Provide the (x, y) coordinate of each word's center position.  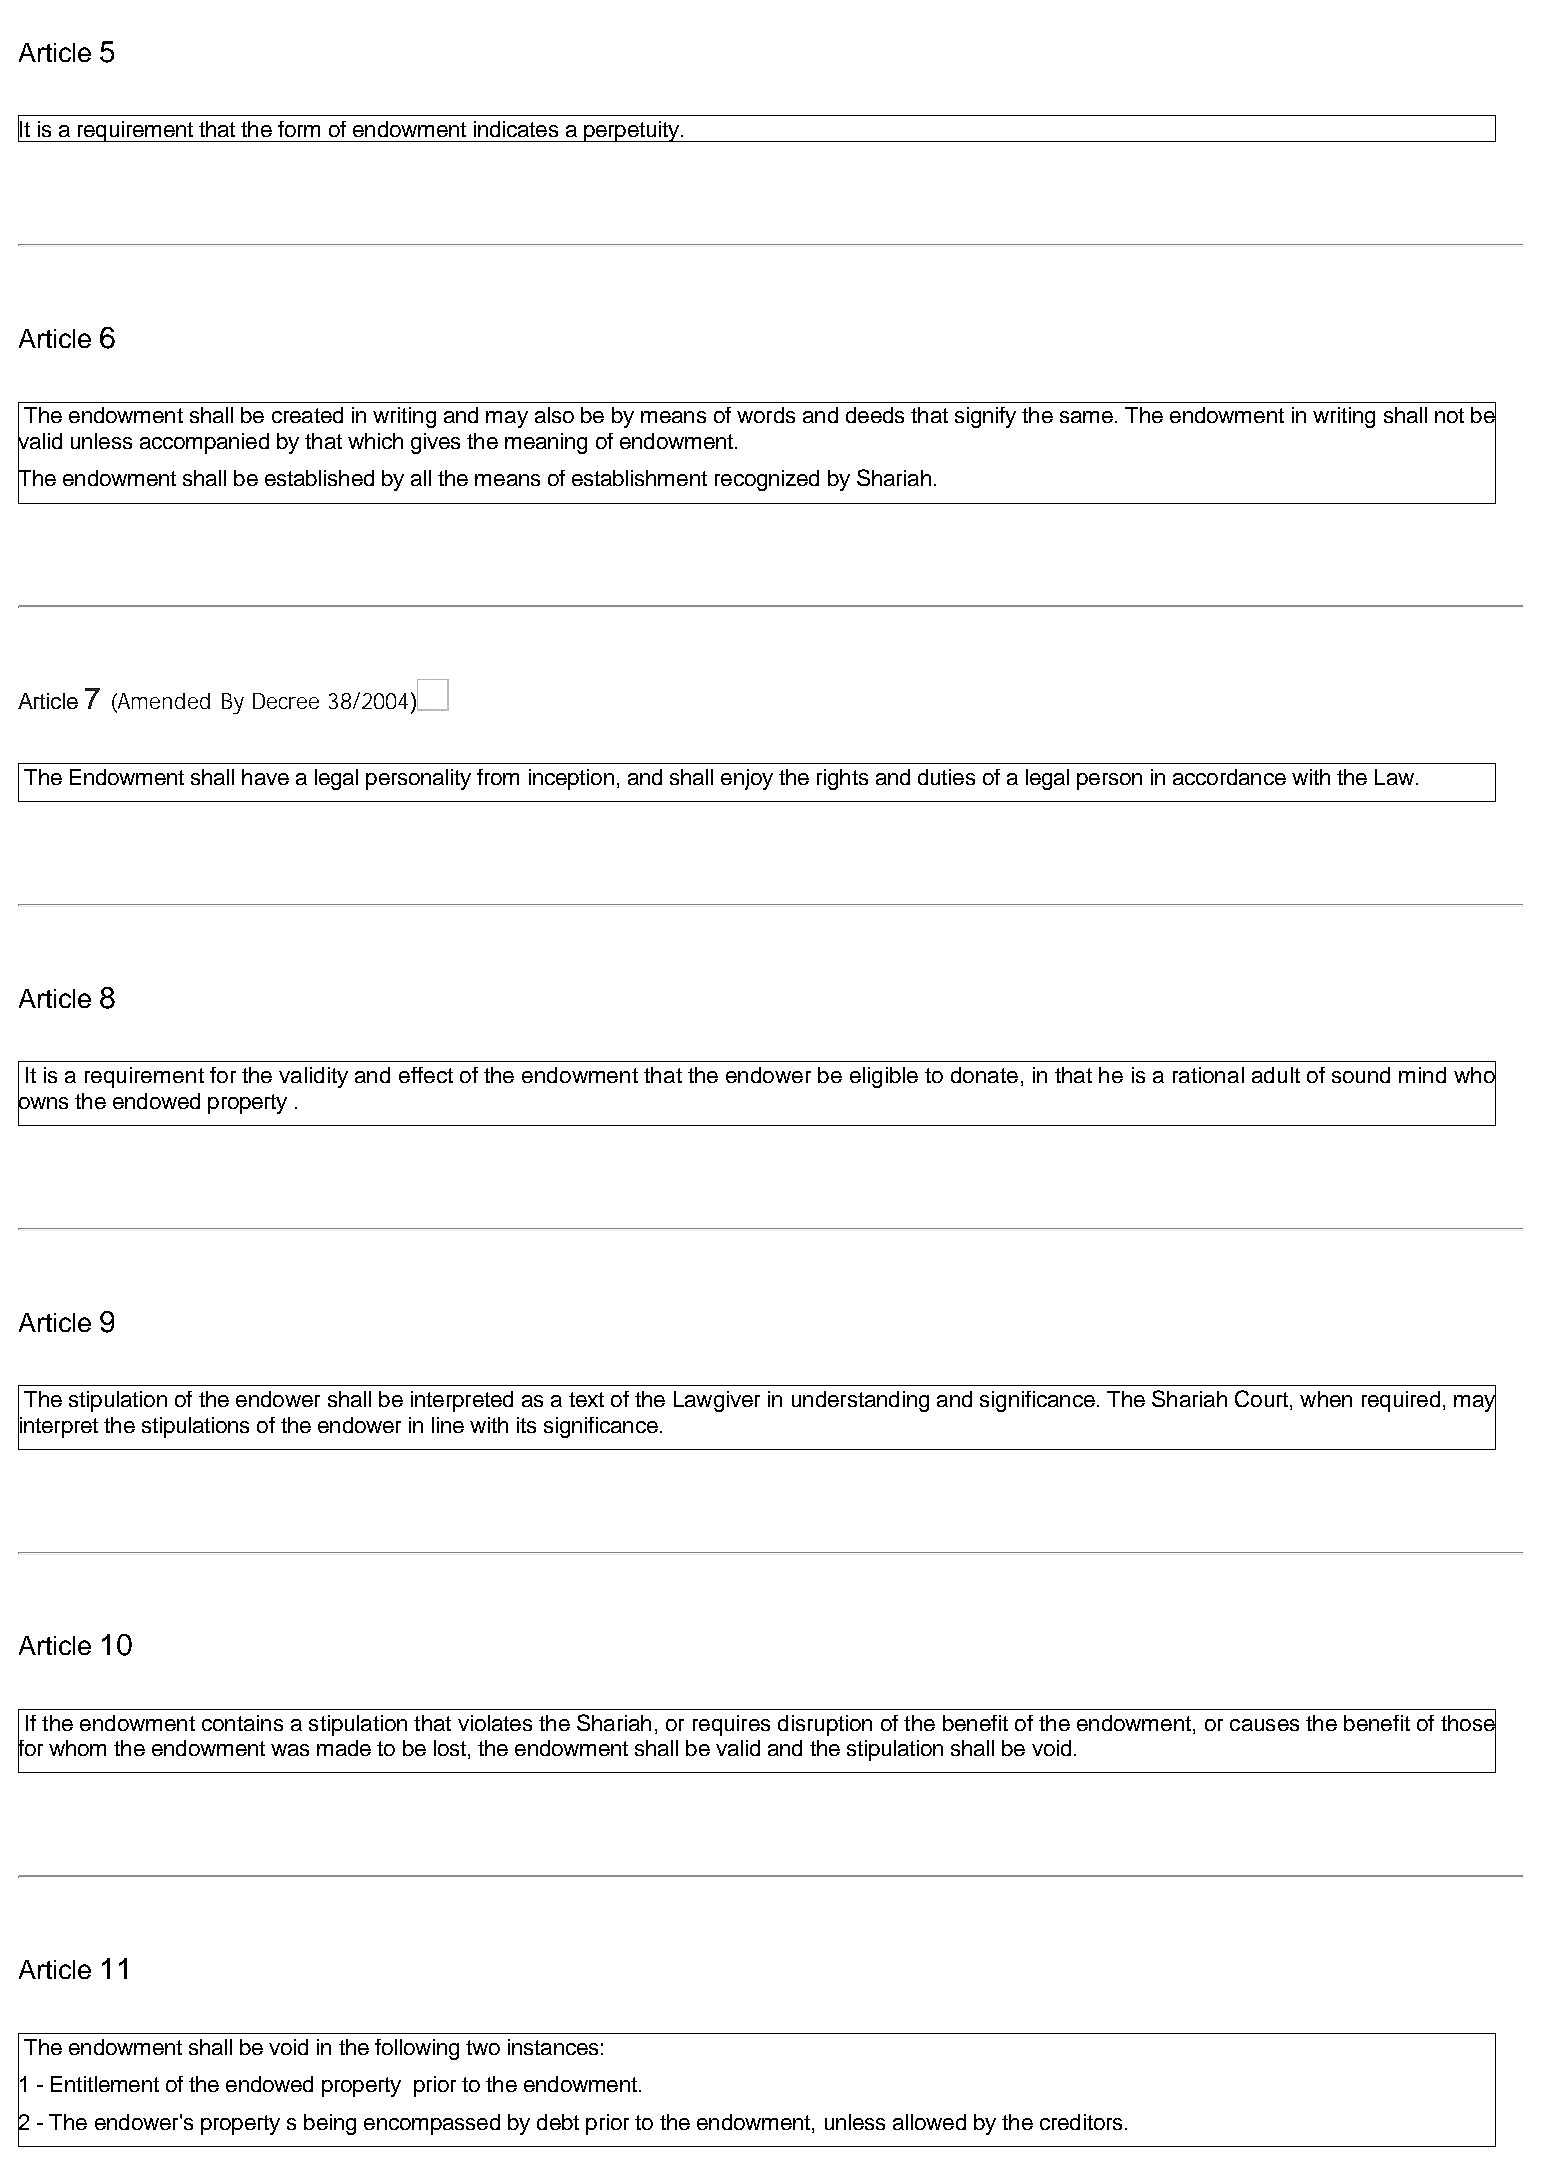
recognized (767, 480)
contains (242, 1723)
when (1326, 1399)
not (1449, 415)
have (265, 777)
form (299, 129)
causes (1264, 1725)
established (319, 478)
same (1086, 417)
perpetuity (631, 131)
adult (1276, 1075)
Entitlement (105, 2084)
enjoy (747, 779)
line (448, 1425)
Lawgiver (717, 1401)
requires (731, 1725)
